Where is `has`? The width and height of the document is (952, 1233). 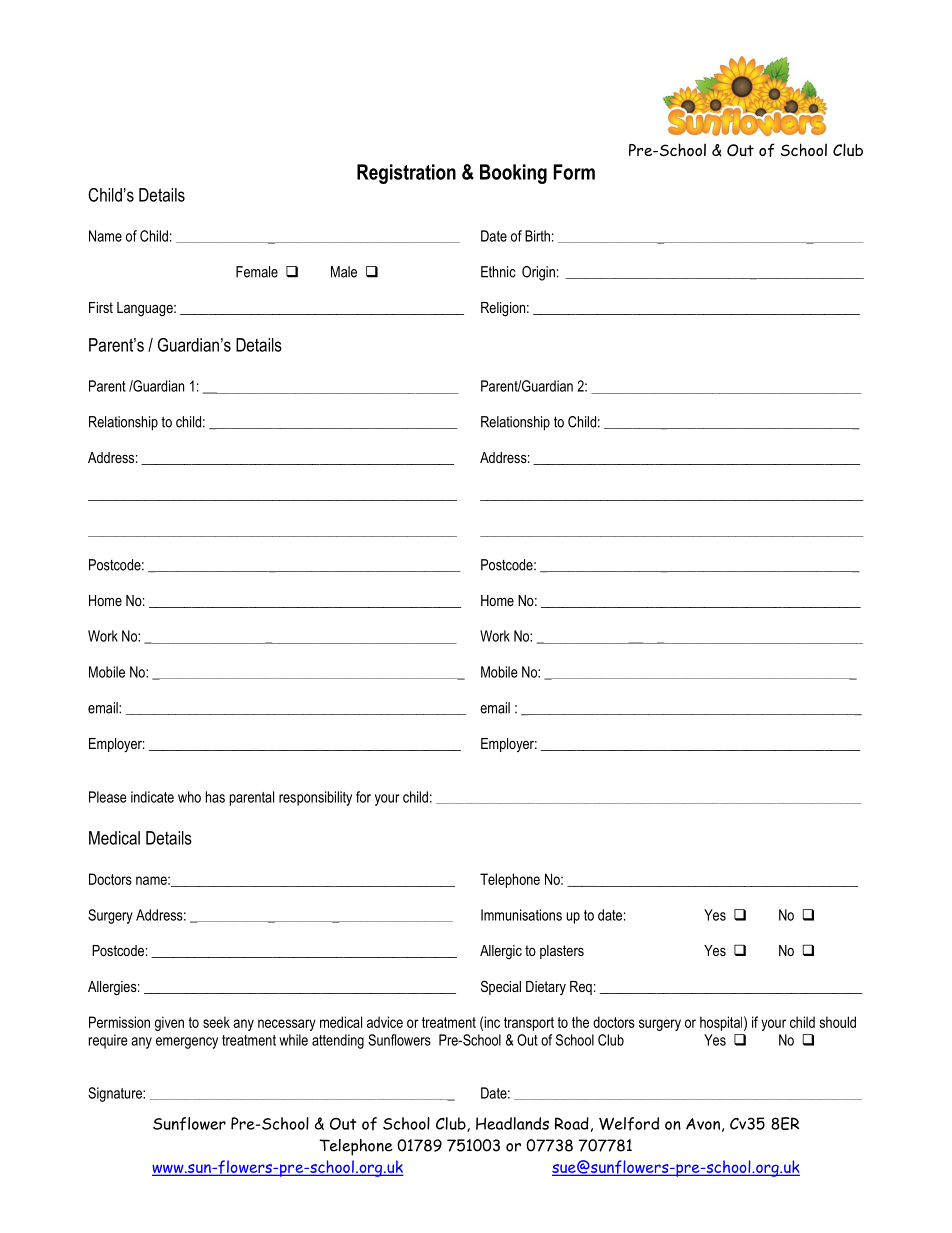 has is located at coordinates (215, 797).
